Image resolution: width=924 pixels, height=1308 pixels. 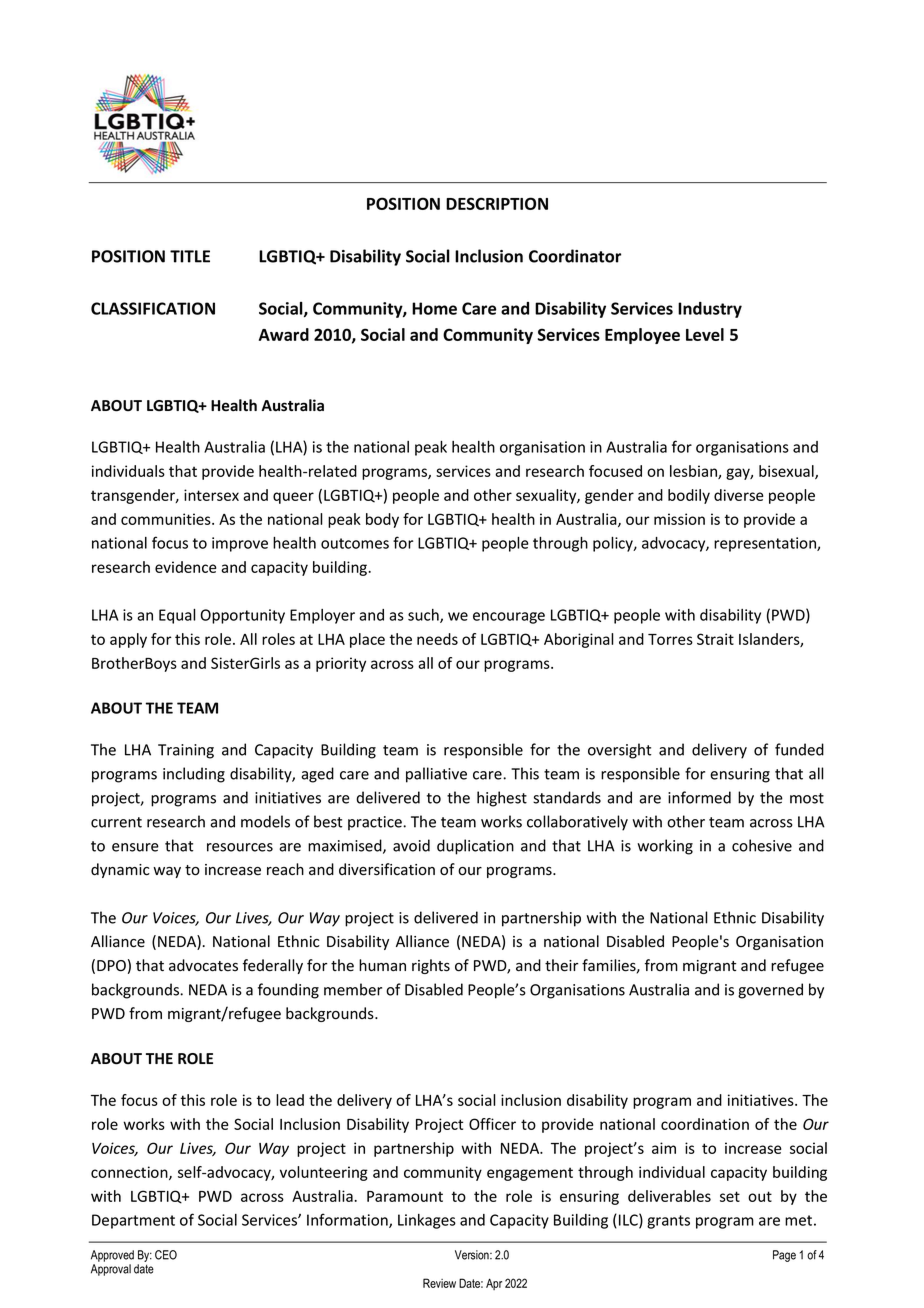 I want to click on Training, so click(x=186, y=751).
